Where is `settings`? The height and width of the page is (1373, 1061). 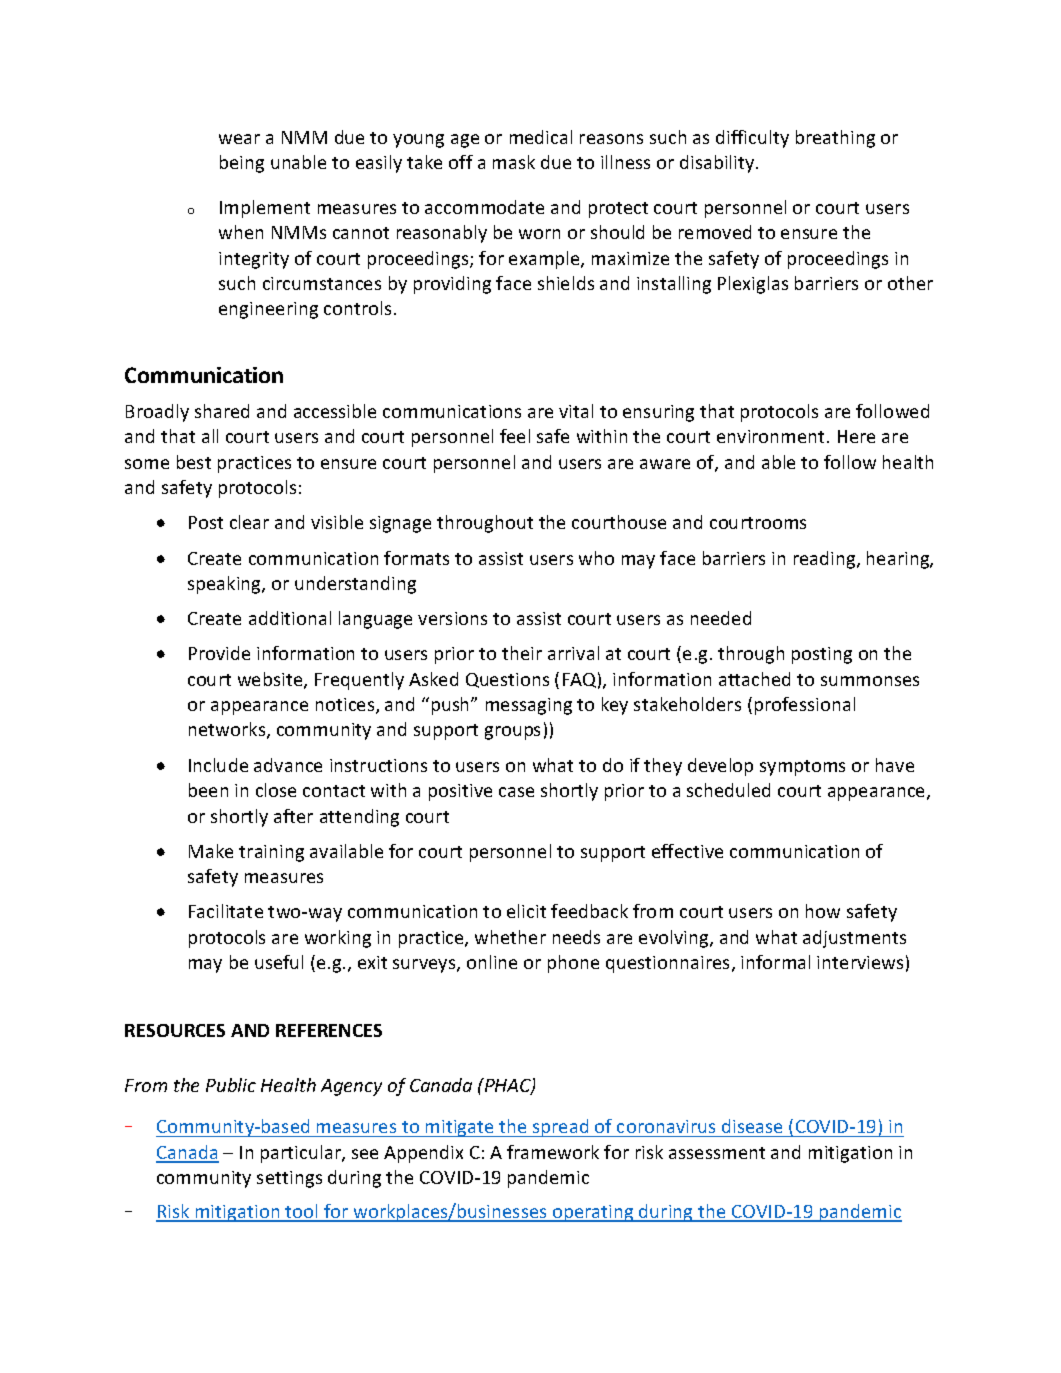
settings is located at coordinates (289, 1179).
